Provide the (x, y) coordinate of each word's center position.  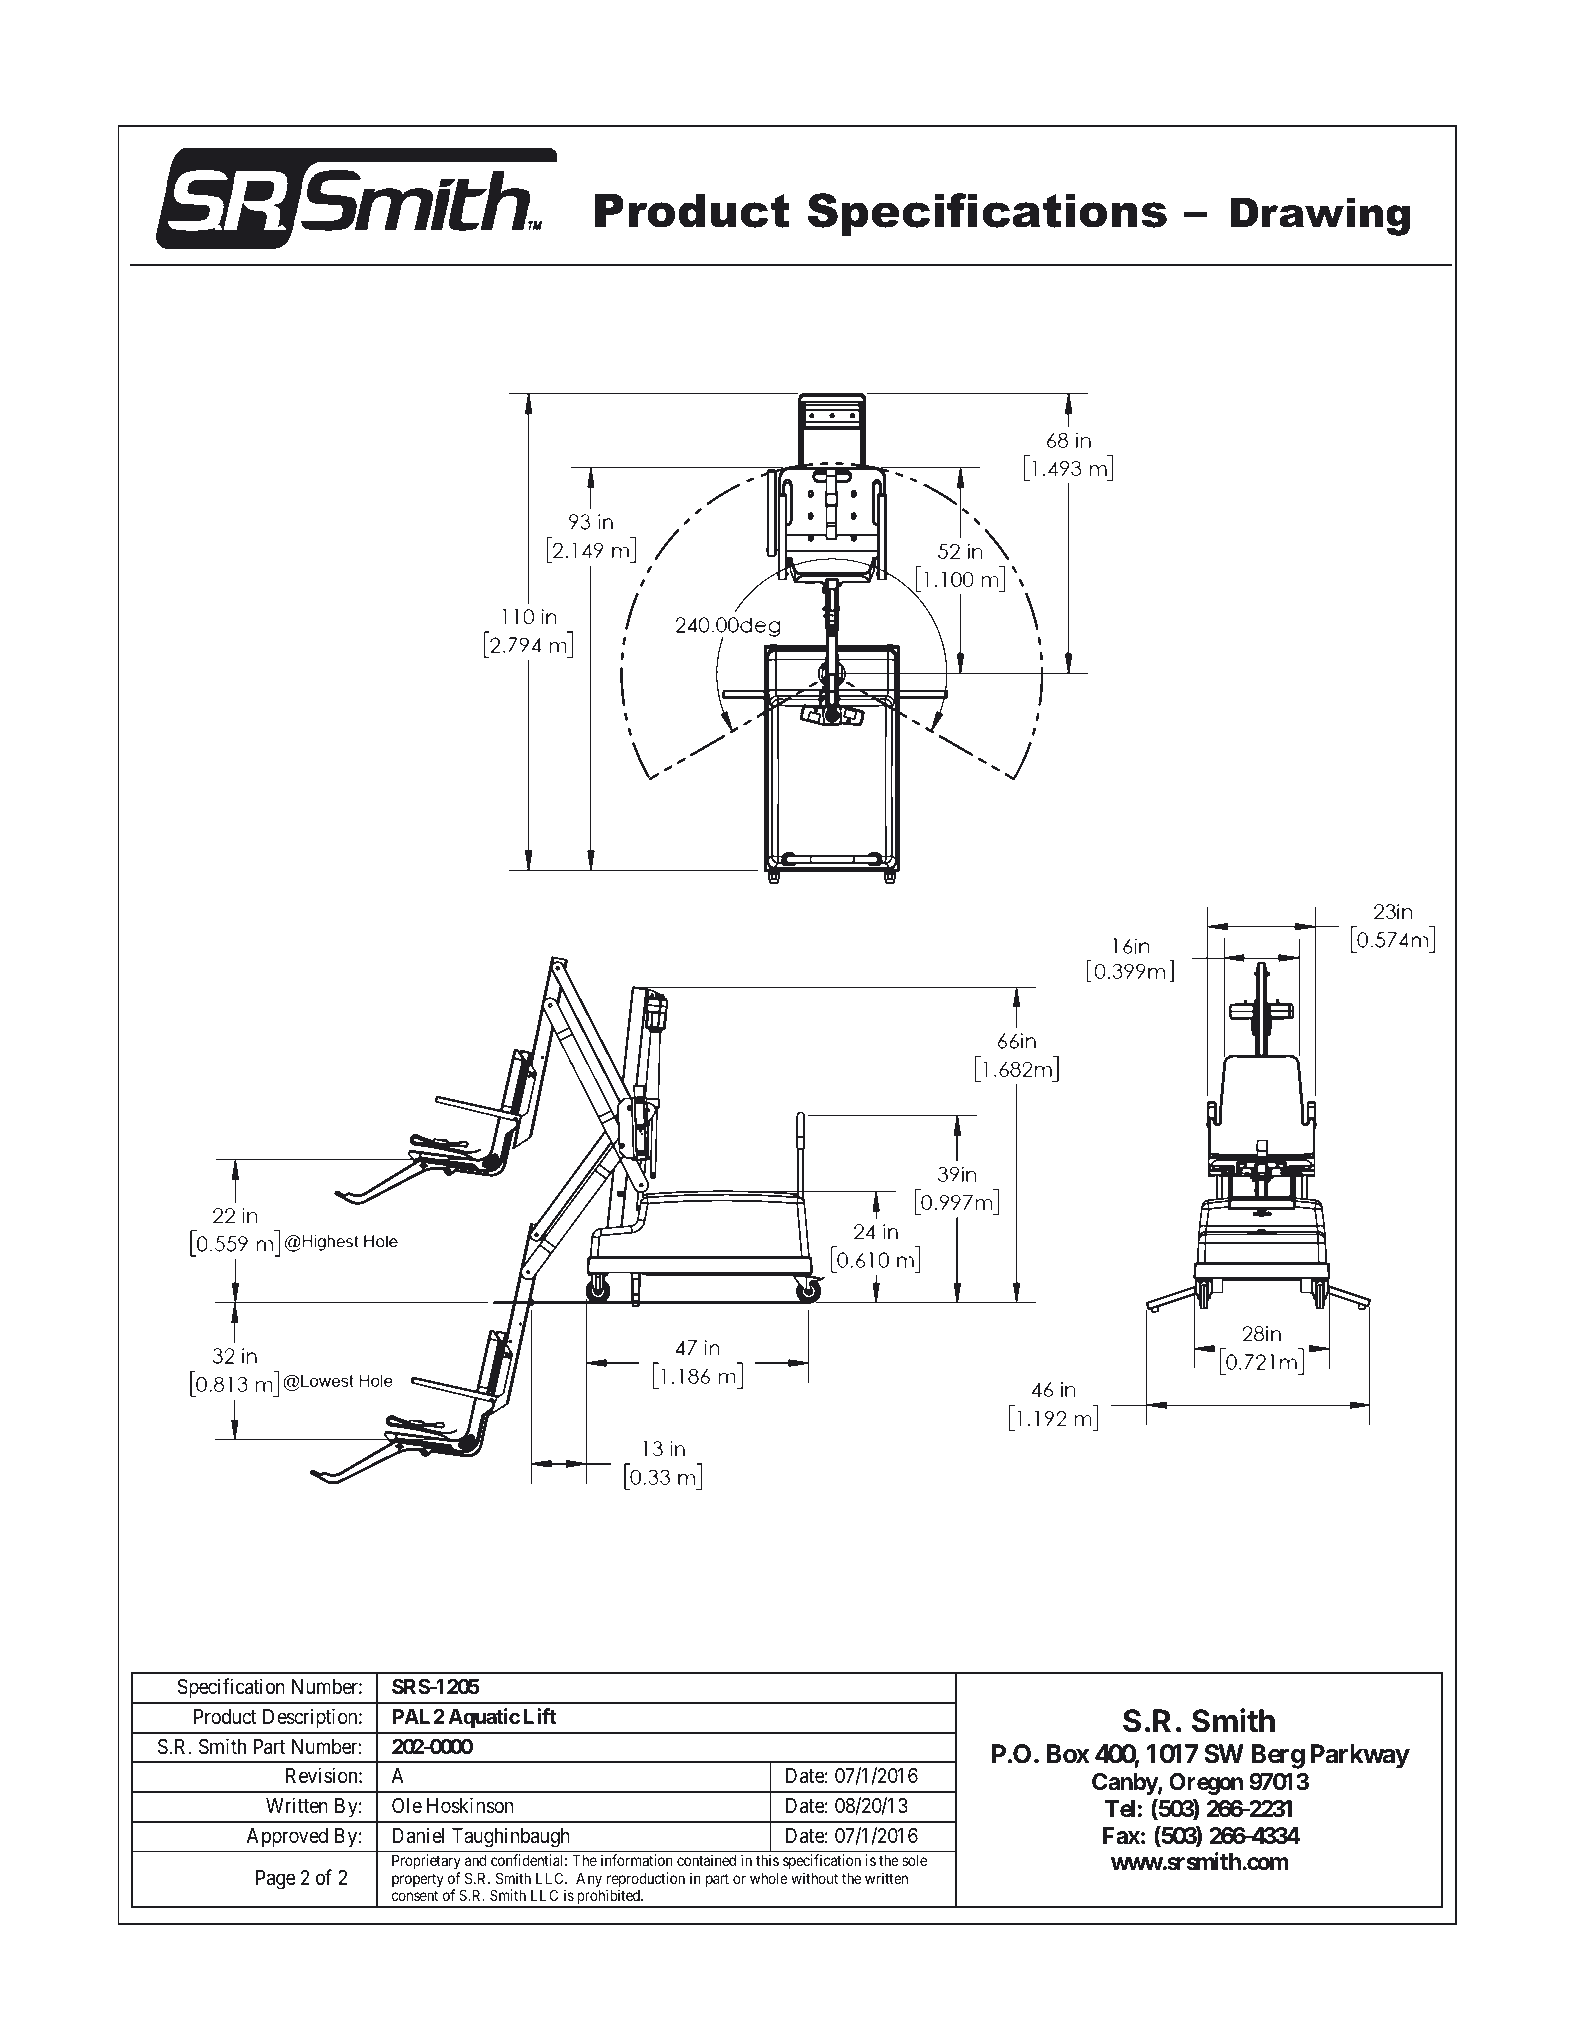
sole (914, 1860)
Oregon (1206, 1784)
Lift (540, 1716)
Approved (287, 1838)
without (814, 1878)
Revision (323, 1775)
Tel (1120, 1809)
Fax (1121, 1836)
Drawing (1320, 216)
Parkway (1360, 1756)
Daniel (418, 1835)
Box (1068, 1754)
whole (769, 1878)
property (418, 1880)
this (767, 1860)
